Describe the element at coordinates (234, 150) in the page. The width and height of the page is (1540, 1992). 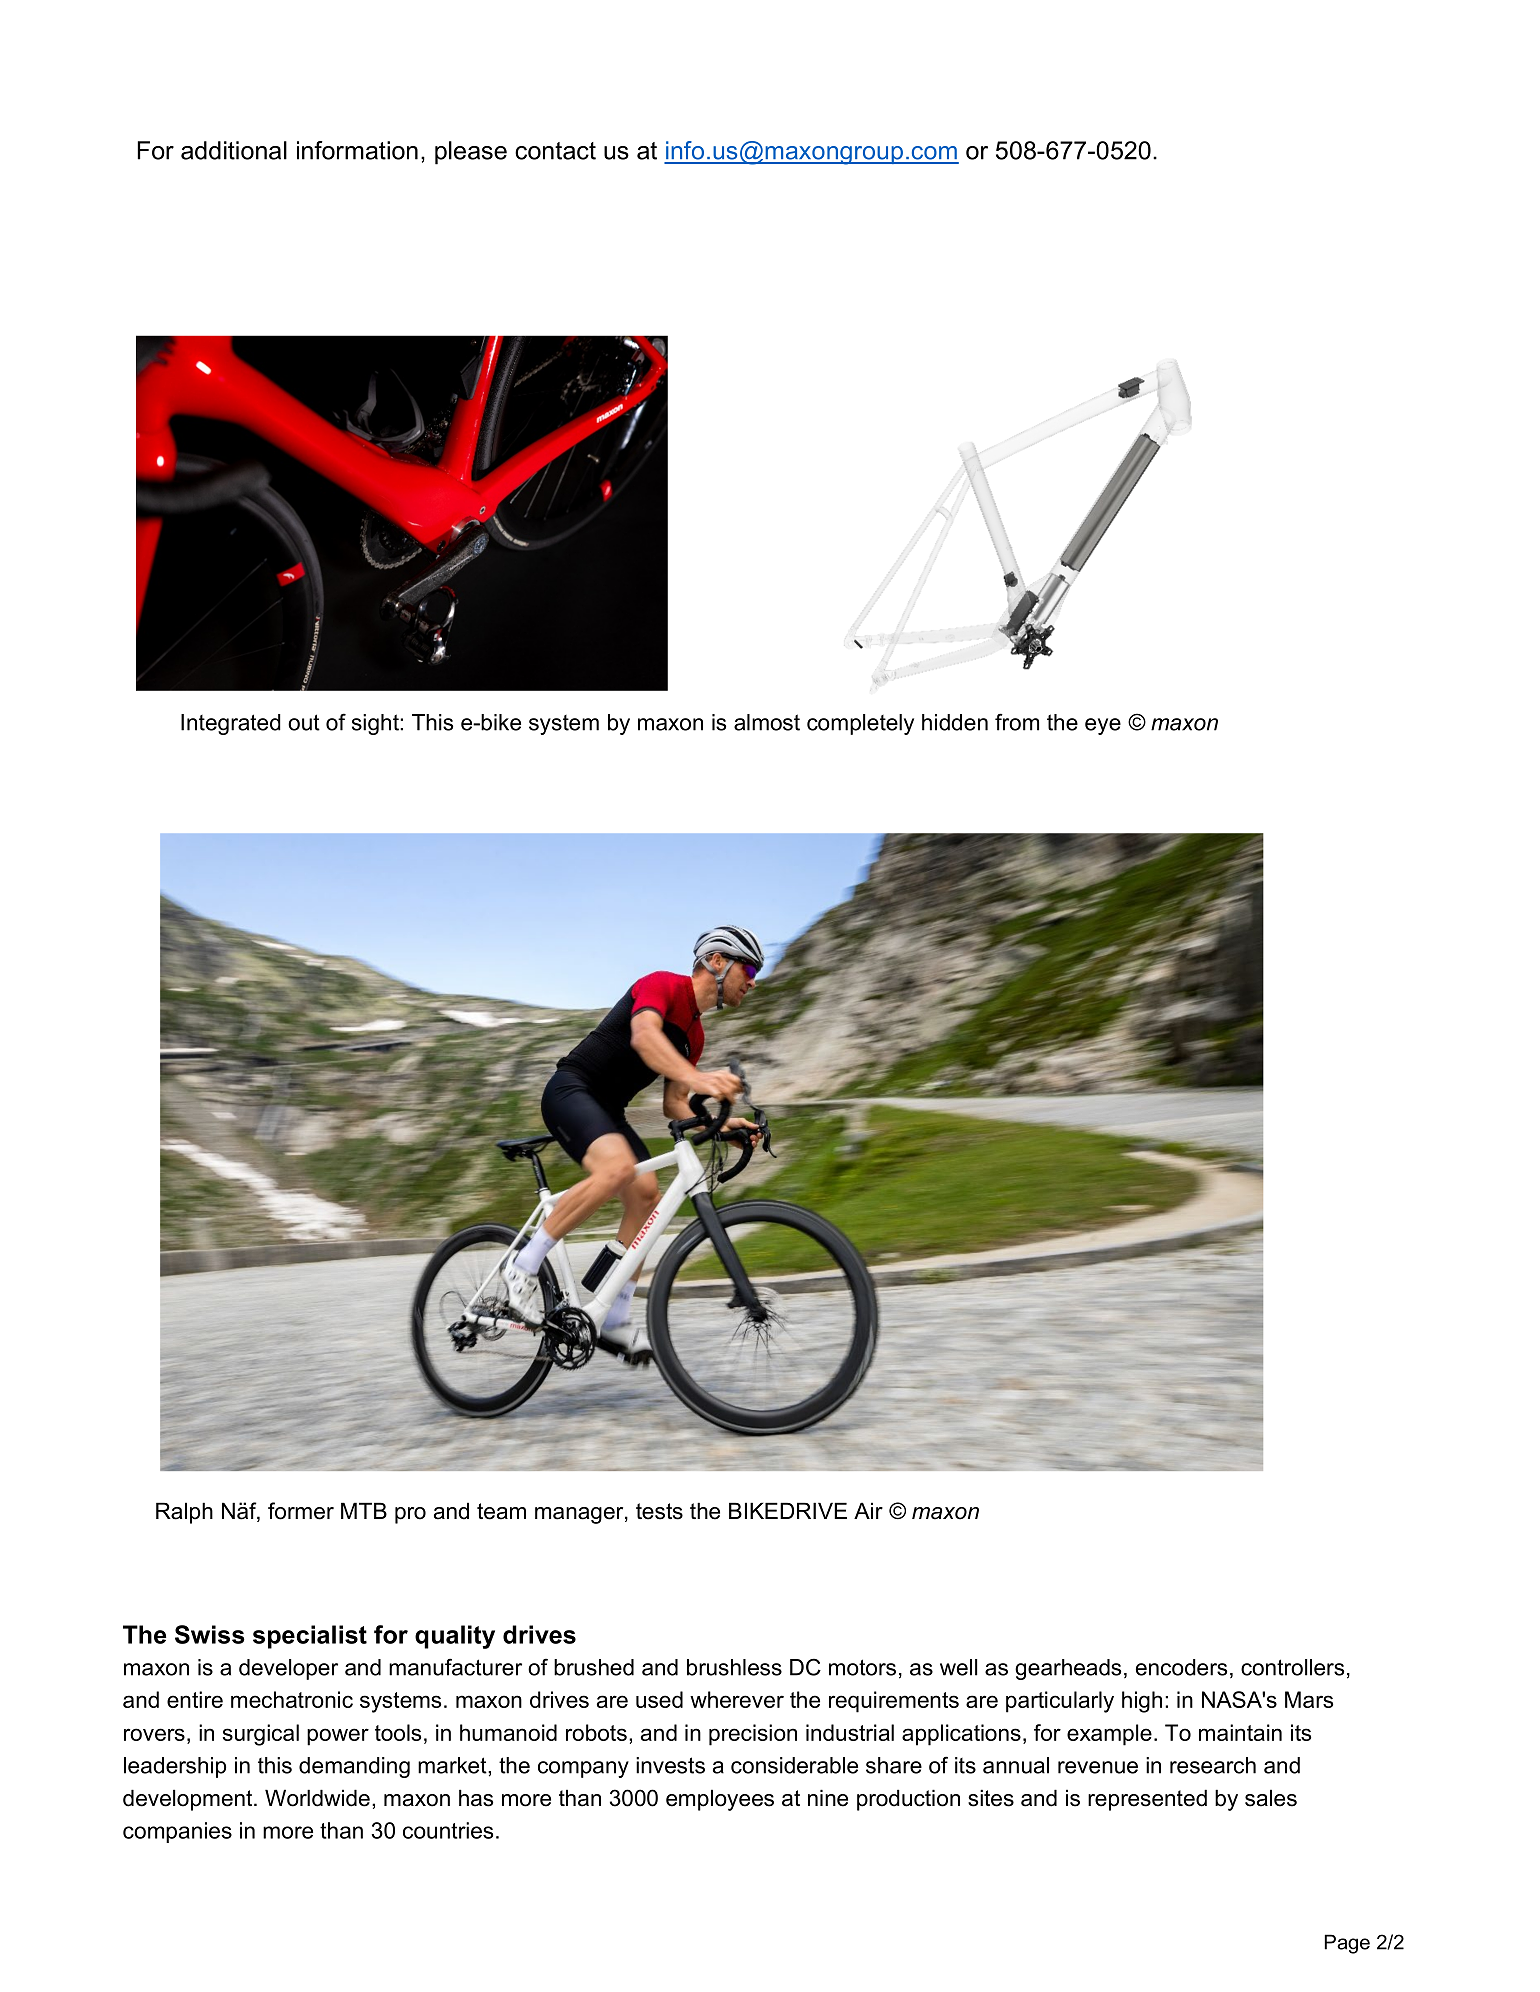
I see `additional` at that location.
